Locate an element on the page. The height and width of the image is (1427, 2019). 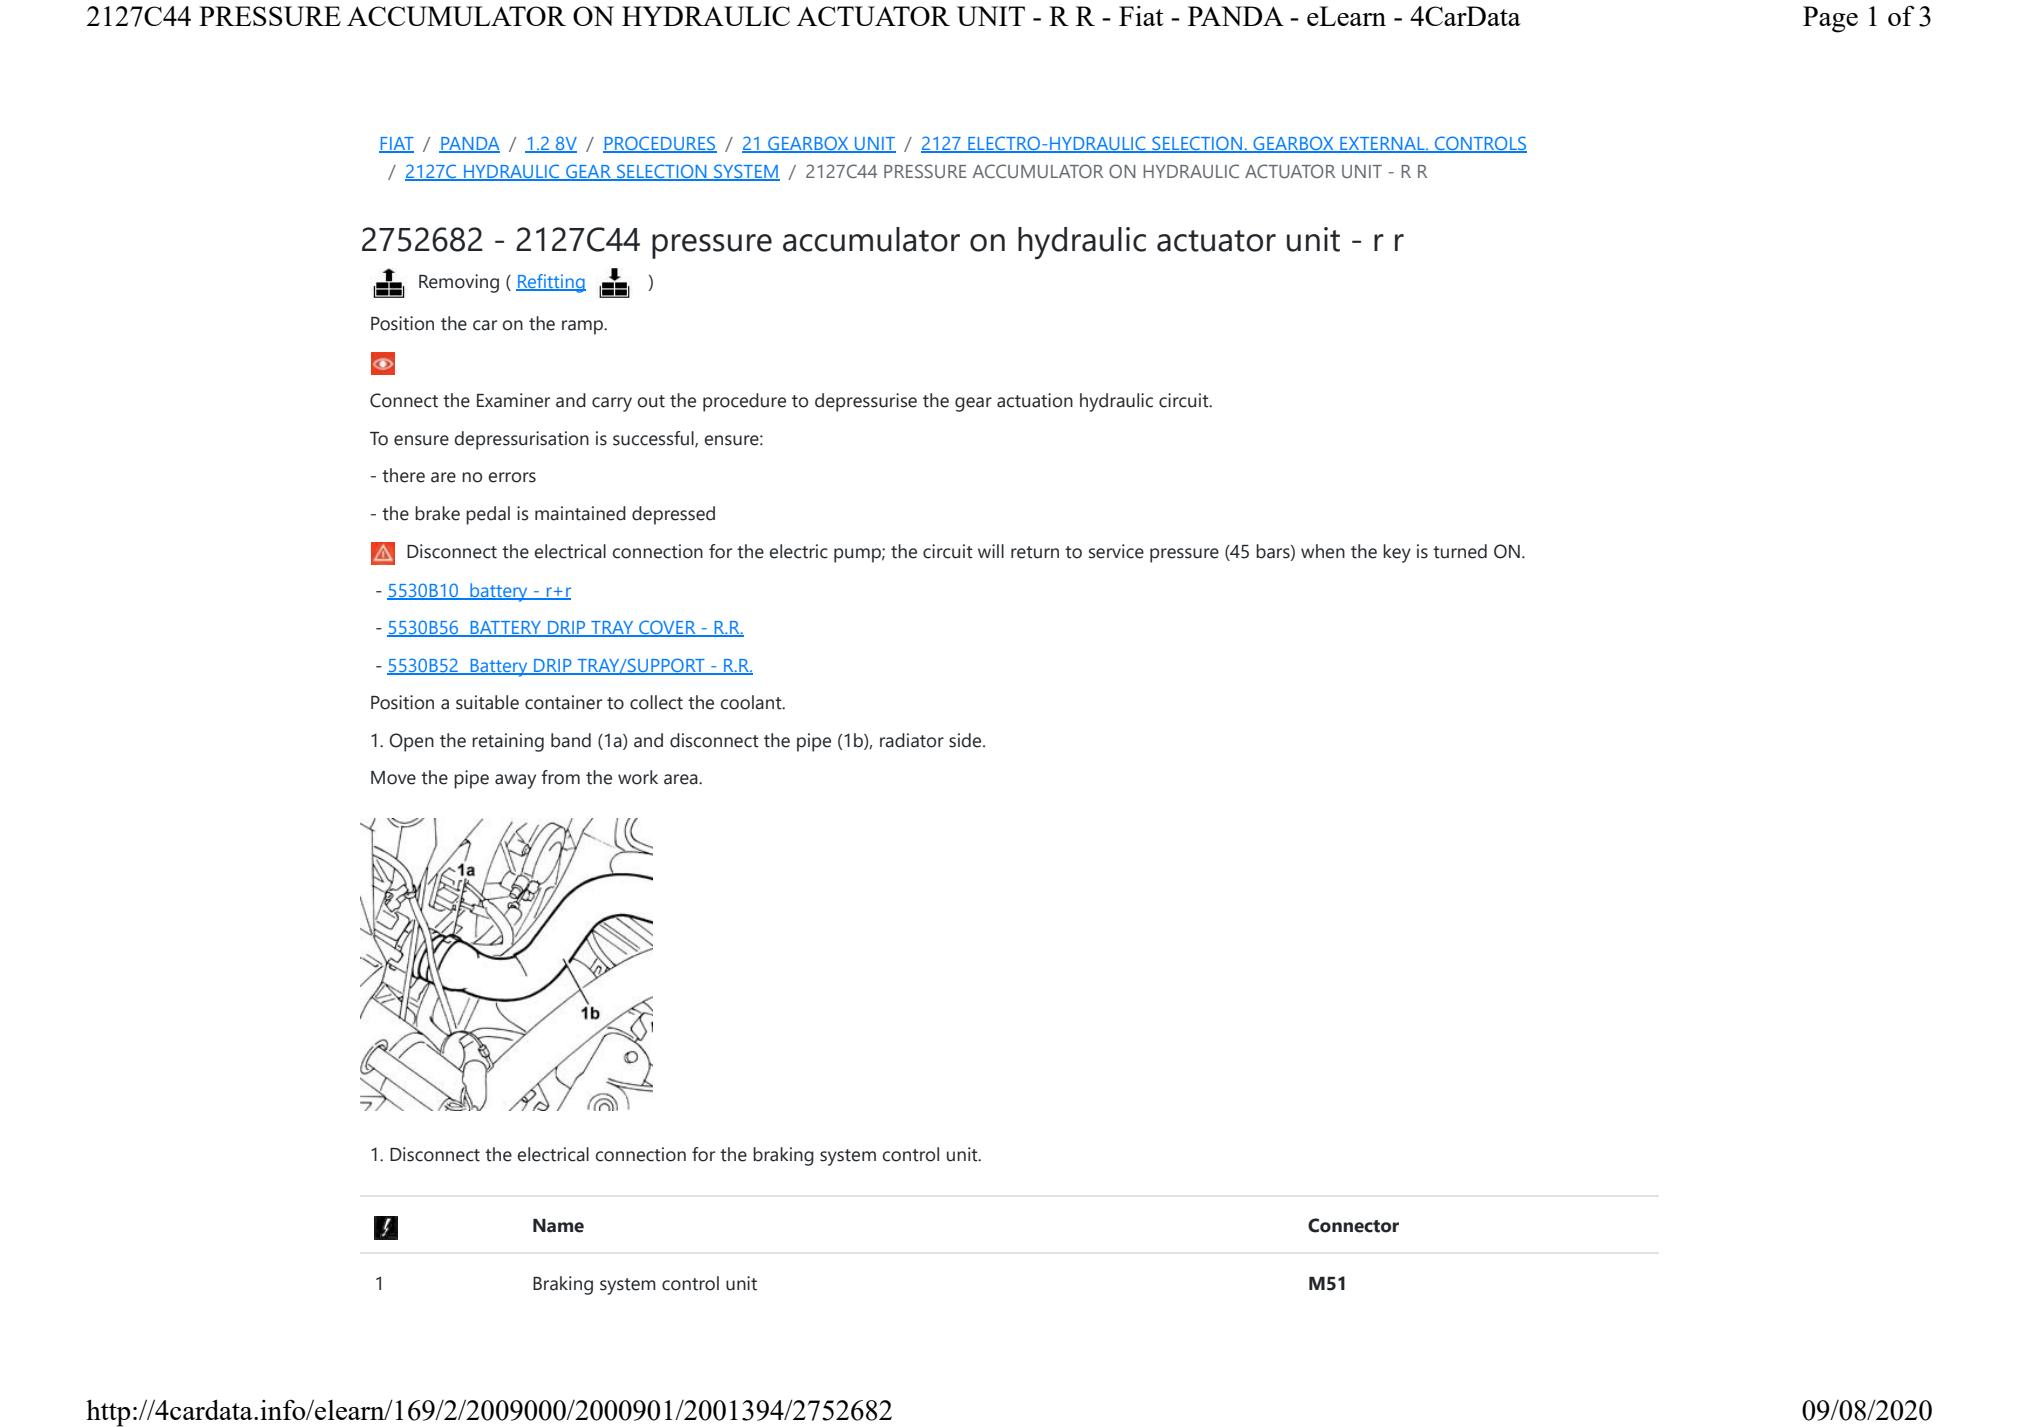
turned is located at coordinates (1460, 551).
